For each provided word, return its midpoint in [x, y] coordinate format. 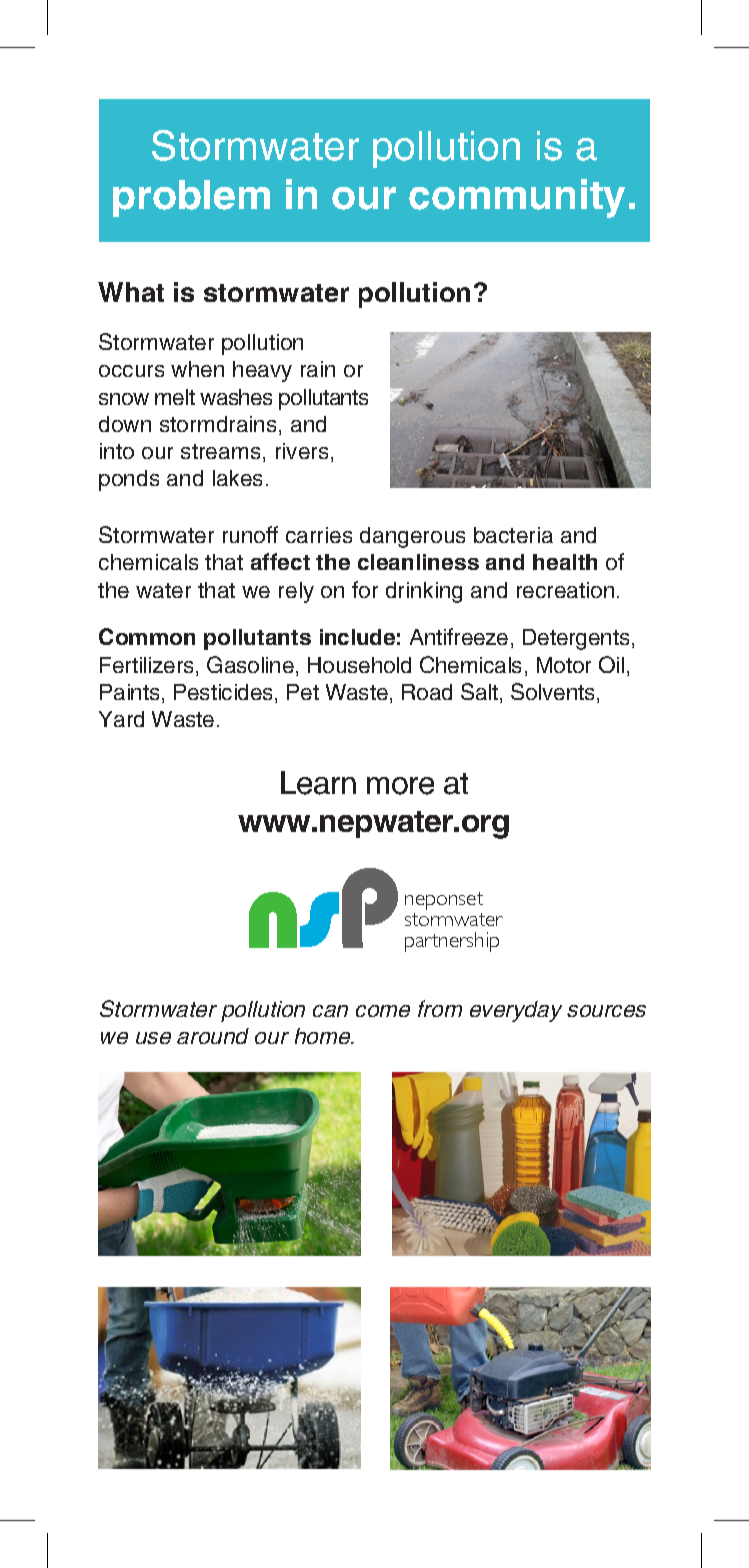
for [365, 589]
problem [191, 198]
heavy [262, 371]
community [517, 198]
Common [147, 636]
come [383, 1011]
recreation [565, 590]
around [213, 1036]
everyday [516, 1011]
